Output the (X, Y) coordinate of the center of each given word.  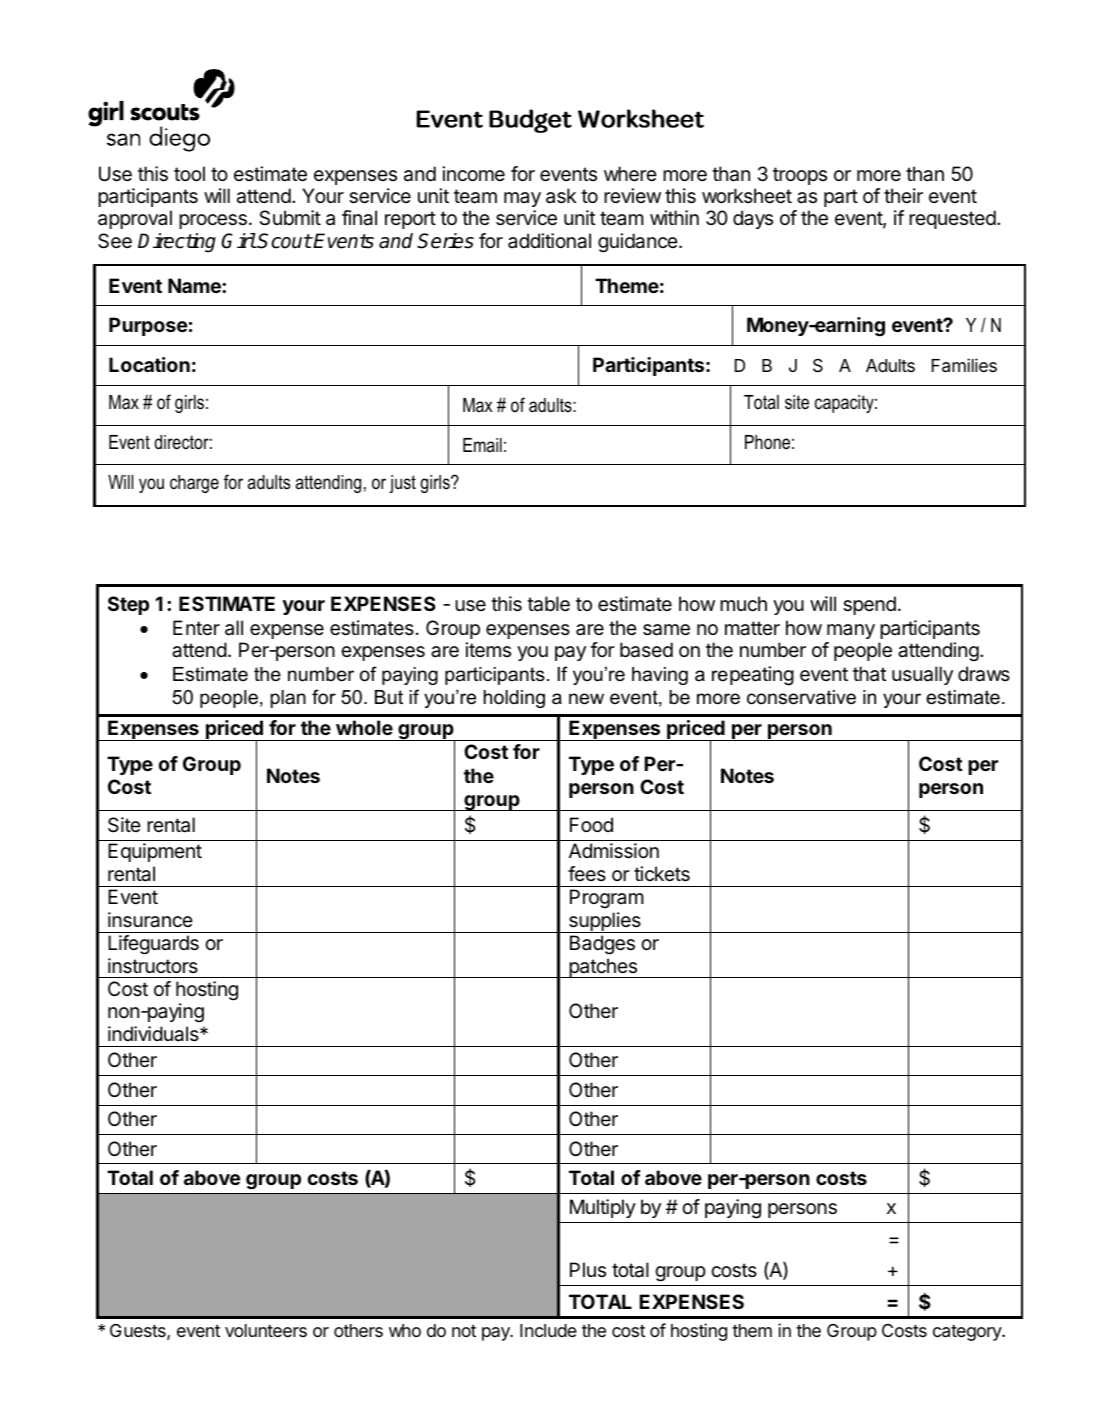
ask (561, 196)
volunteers (266, 1330)
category (968, 1333)
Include (548, 1330)
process (213, 221)
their (903, 195)
